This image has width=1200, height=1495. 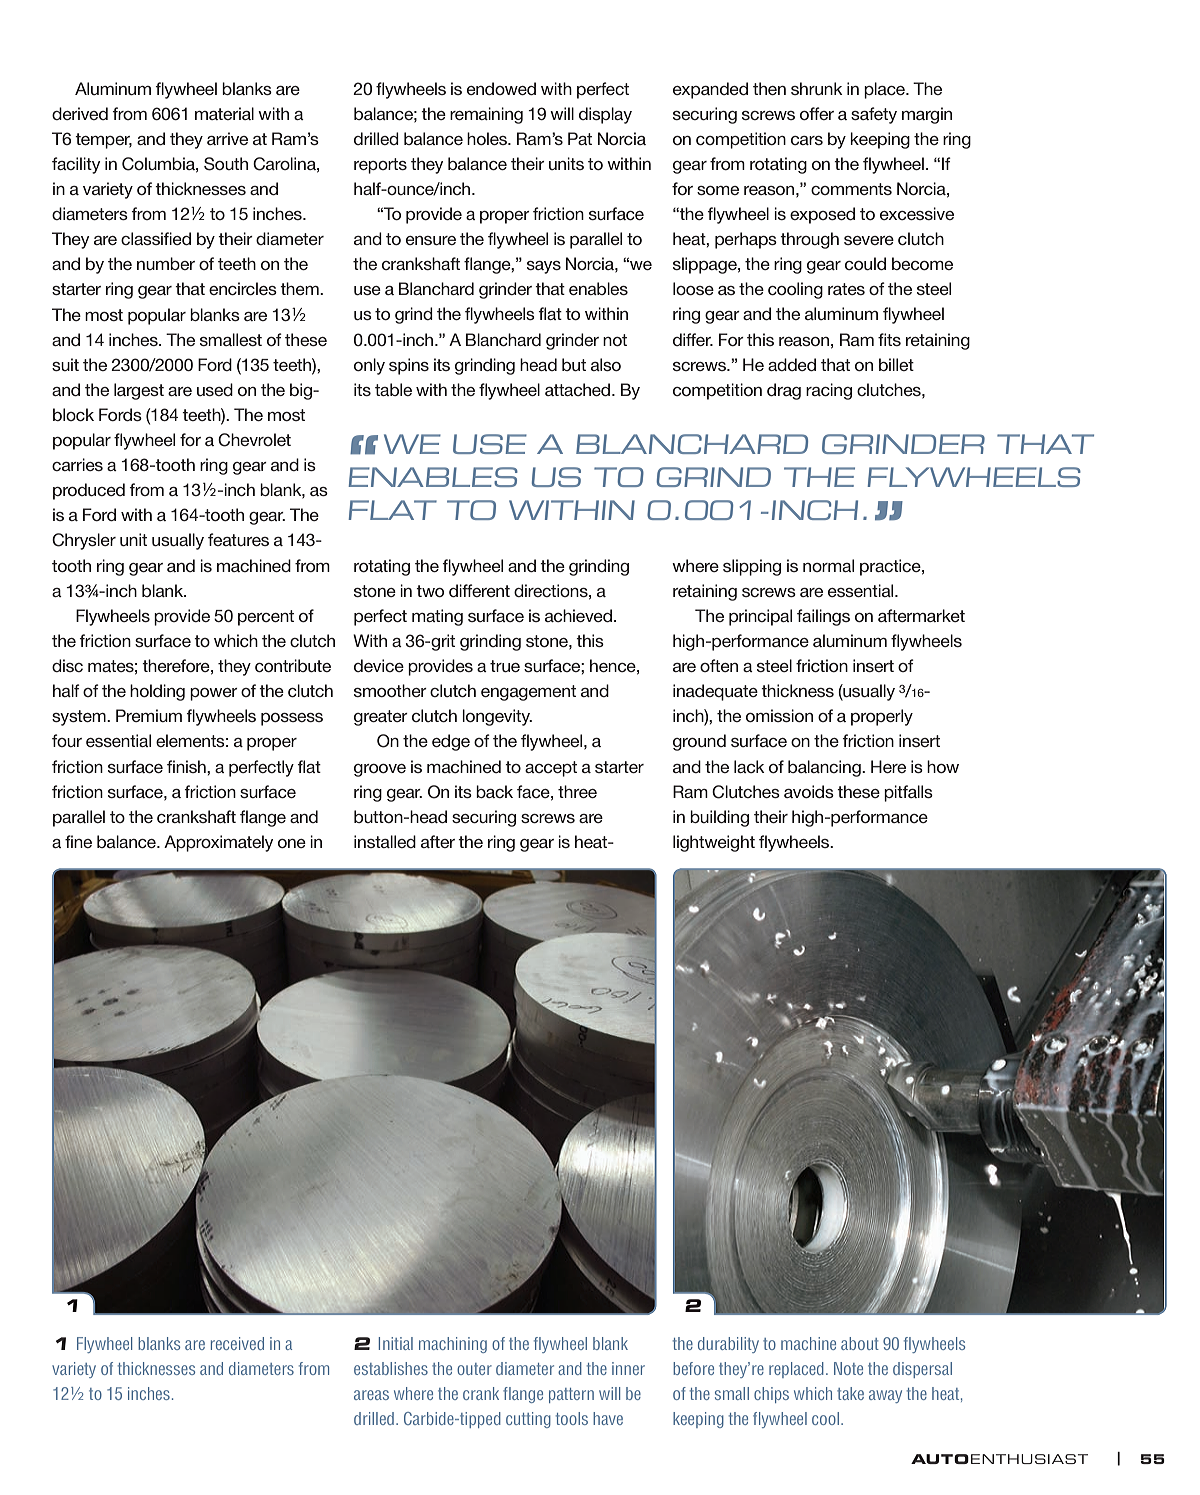 What do you see at coordinates (237, 1343) in the image?
I see `received` at bounding box center [237, 1343].
